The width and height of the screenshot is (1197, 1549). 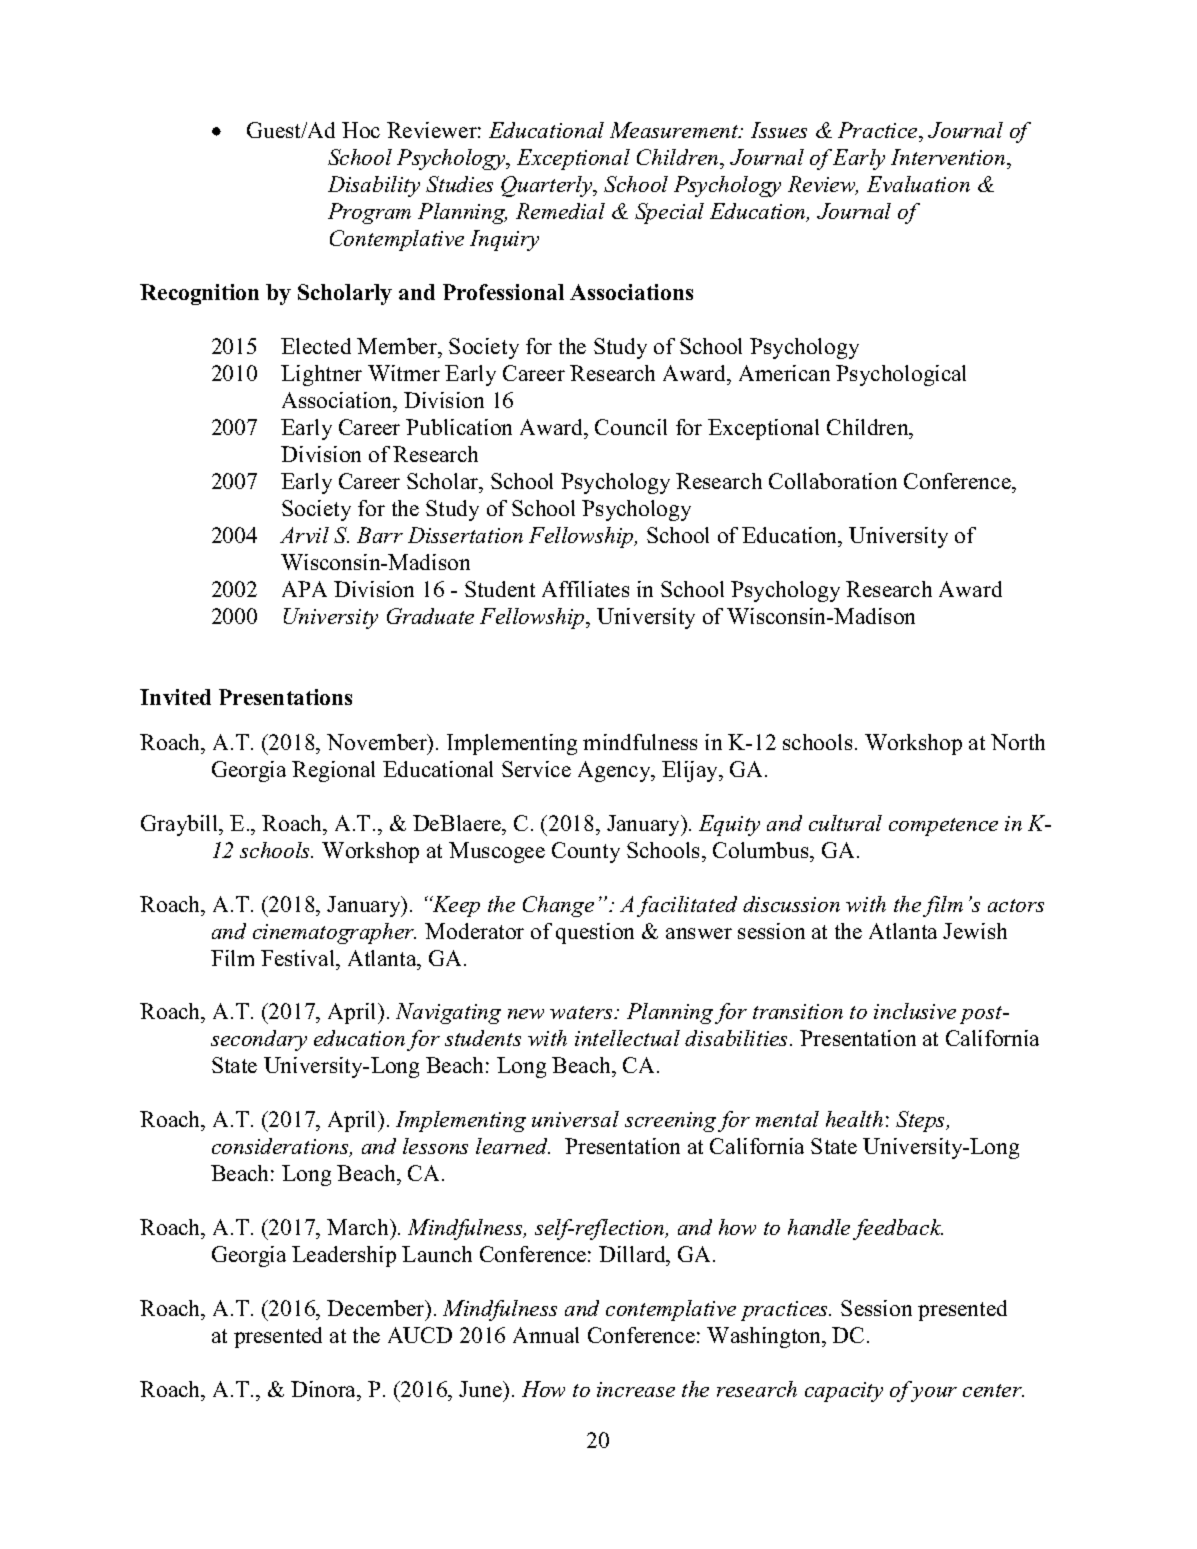 What do you see at coordinates (615, 771) in the screenshot?
I see `Agency` at bounding box center [615, 771].
